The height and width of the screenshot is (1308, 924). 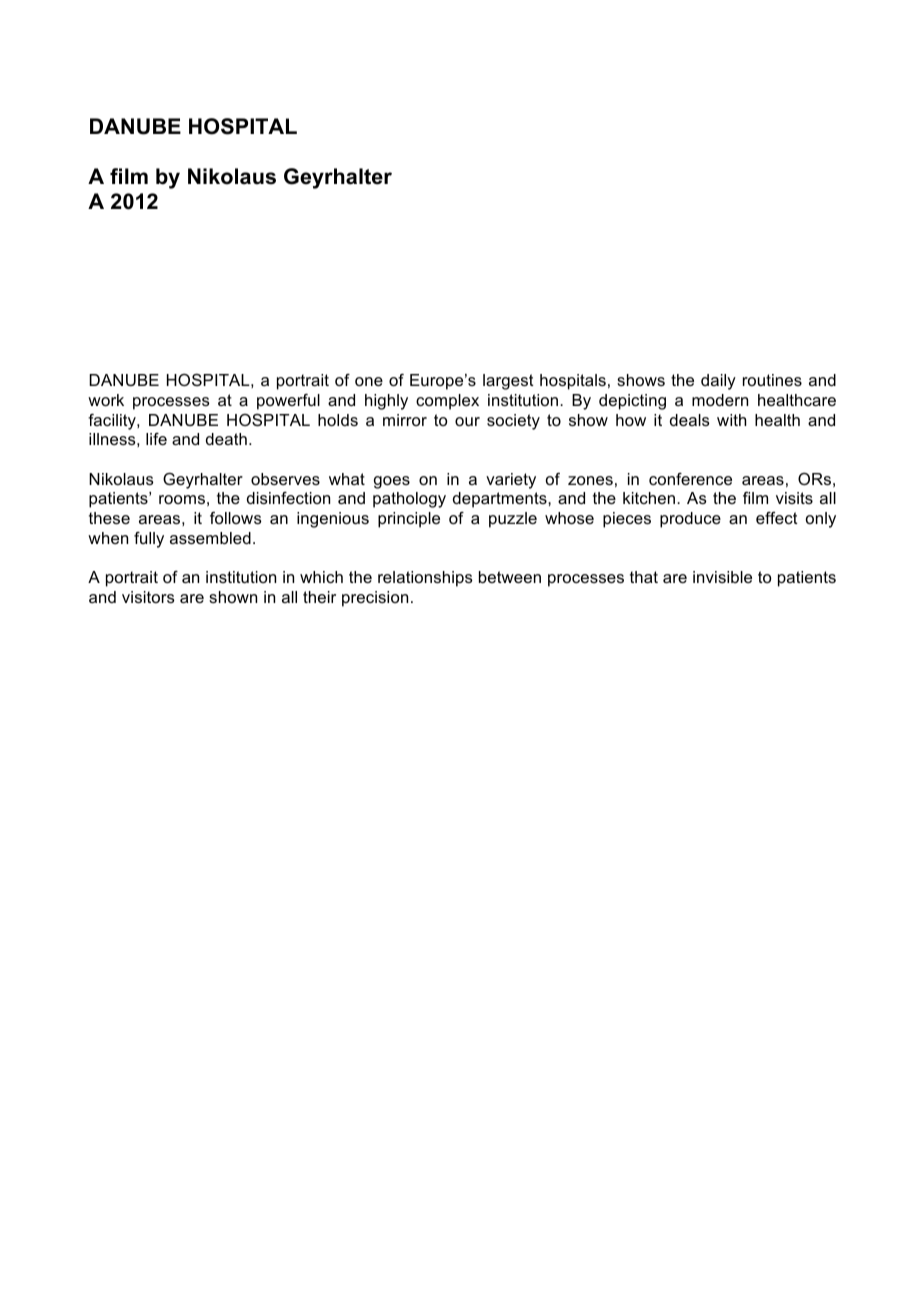 I want to click on death, so click(x=226, y=439).
